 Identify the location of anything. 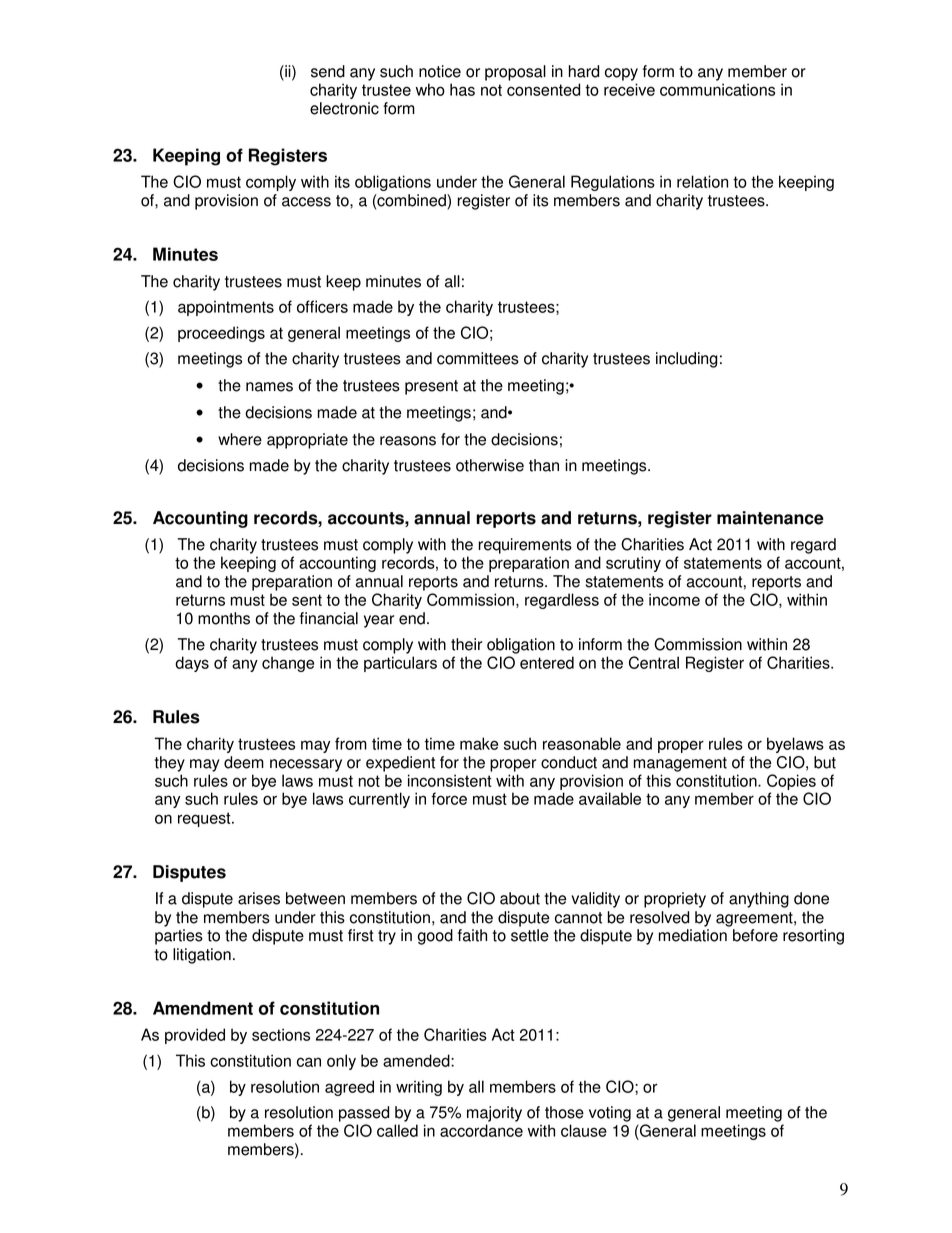
(759, 900).
